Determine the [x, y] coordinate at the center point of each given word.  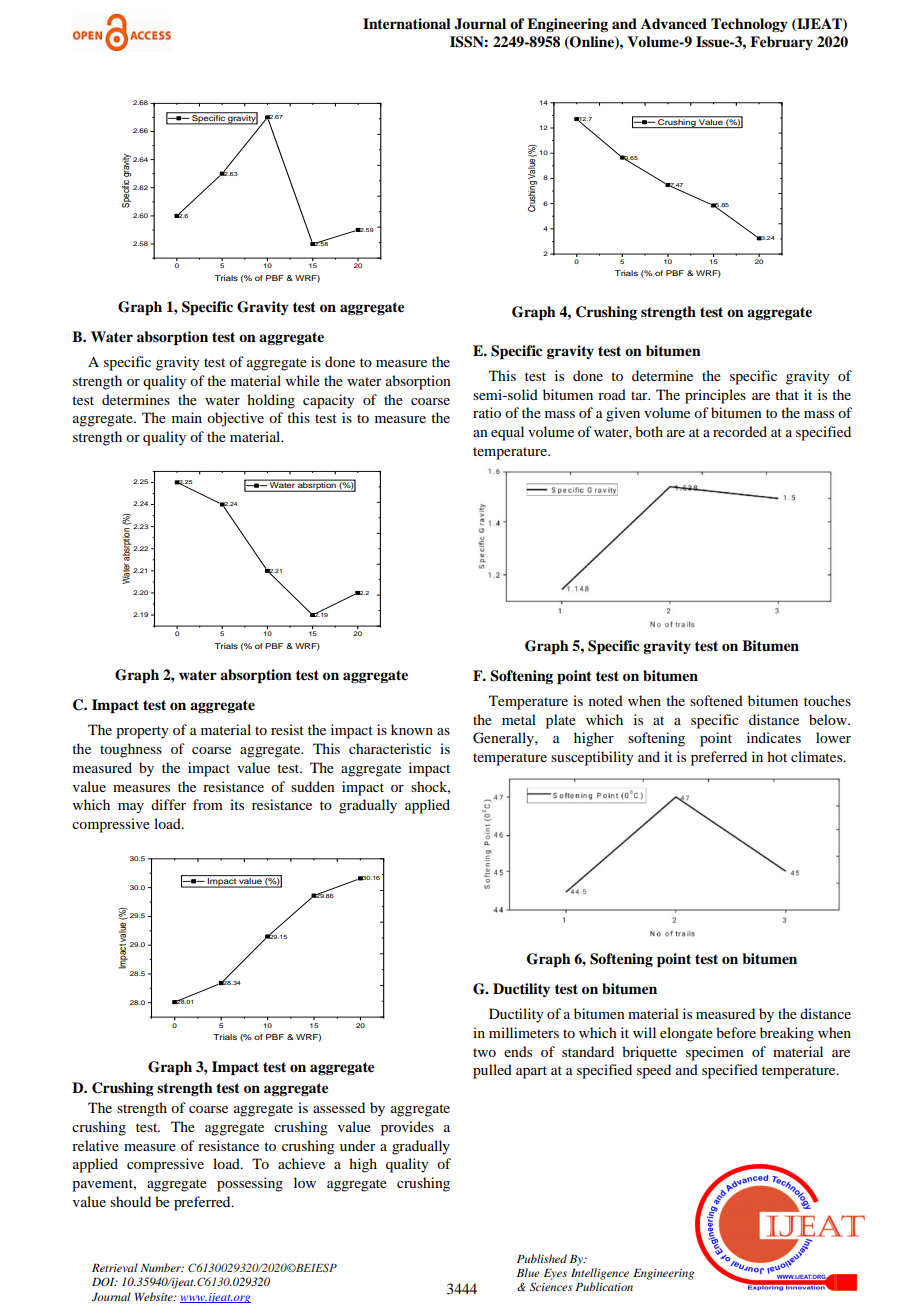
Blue [528, 1272]
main [187, 417]
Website [155, 1296]
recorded [740, 431]
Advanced [674, 23]
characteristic [390, 748]
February [781, 43]
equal [507, 433]
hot [777, 756]
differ [168, 804]
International [407, 23]
